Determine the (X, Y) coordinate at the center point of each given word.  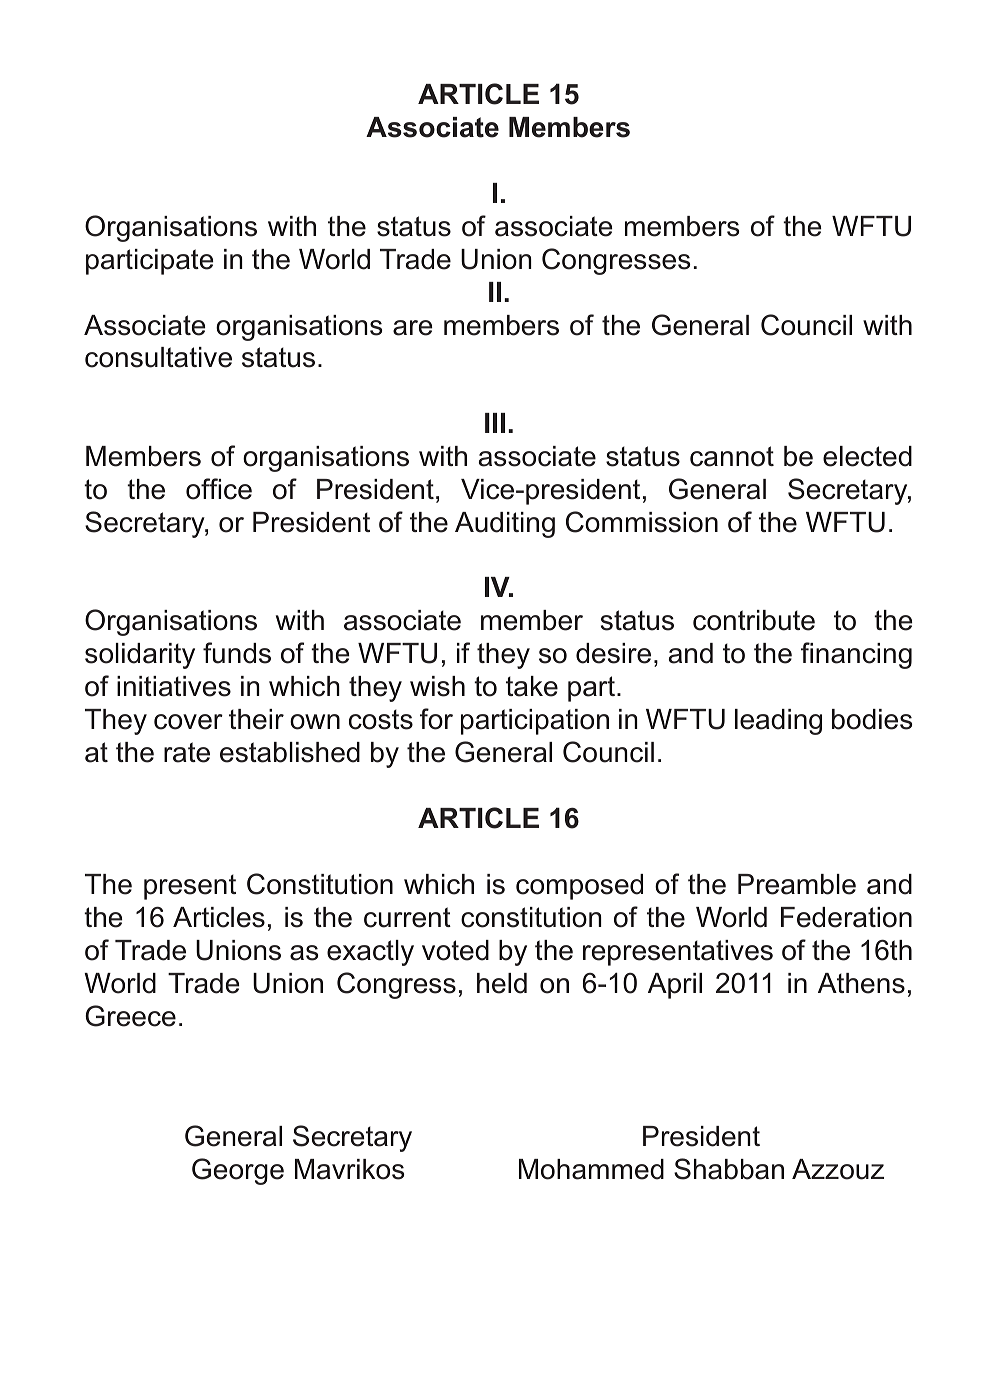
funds (237, 653)
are (412, 328)
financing (856, 655)
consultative (158, 357)
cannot (732, 456)
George (238, 1171)
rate (187, 752)
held (502, 983)
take (532, 686)
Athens (861, 983)
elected (867, 456)
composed (579, 887)
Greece (130, 1016)
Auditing (505, 525)
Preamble (797, 884)
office (219, 489)
